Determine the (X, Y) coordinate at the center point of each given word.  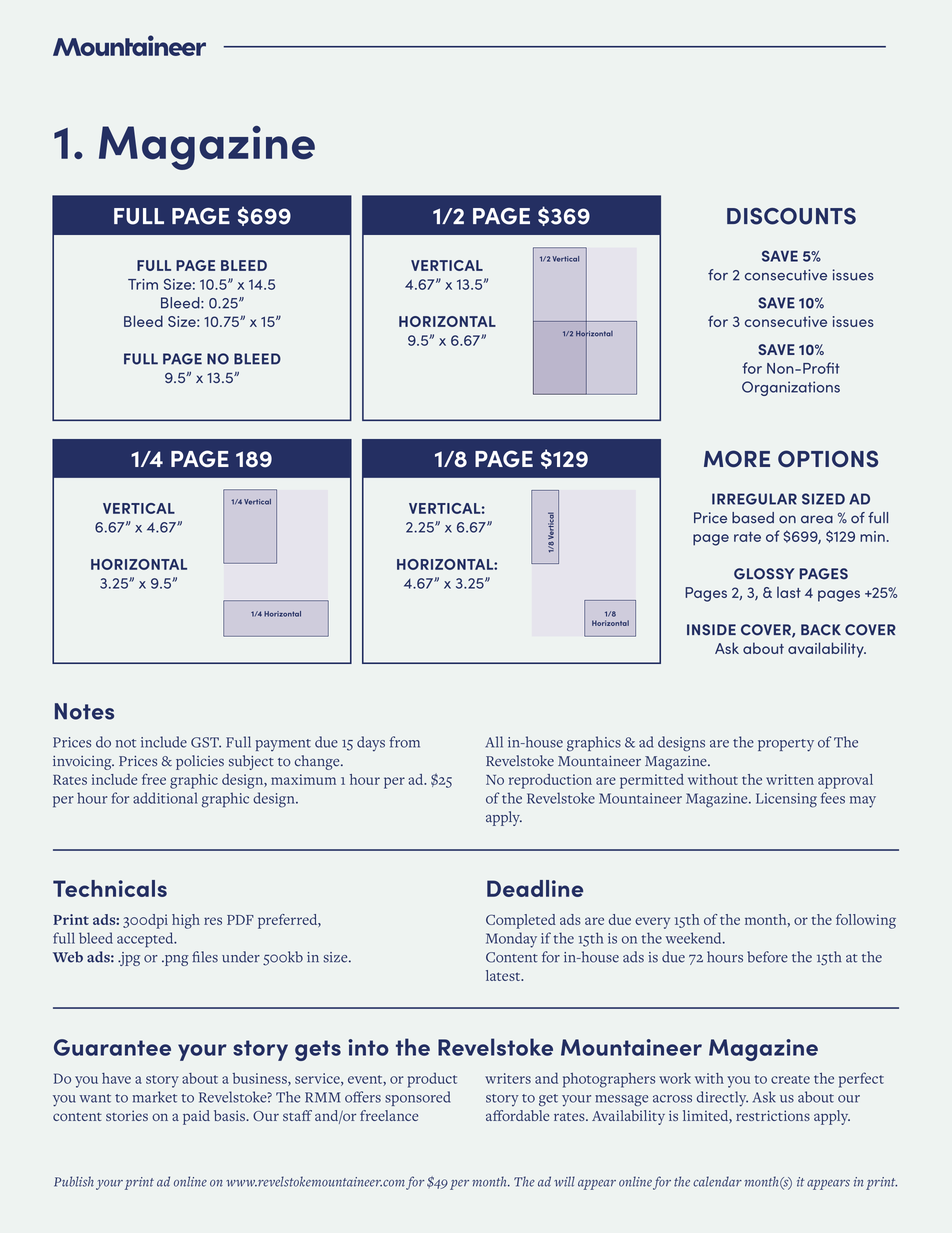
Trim (143, 284)
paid (196, 1117)
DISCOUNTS (791, 216)
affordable (517, 1115)
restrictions (773, 1115)
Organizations (791, 388)
